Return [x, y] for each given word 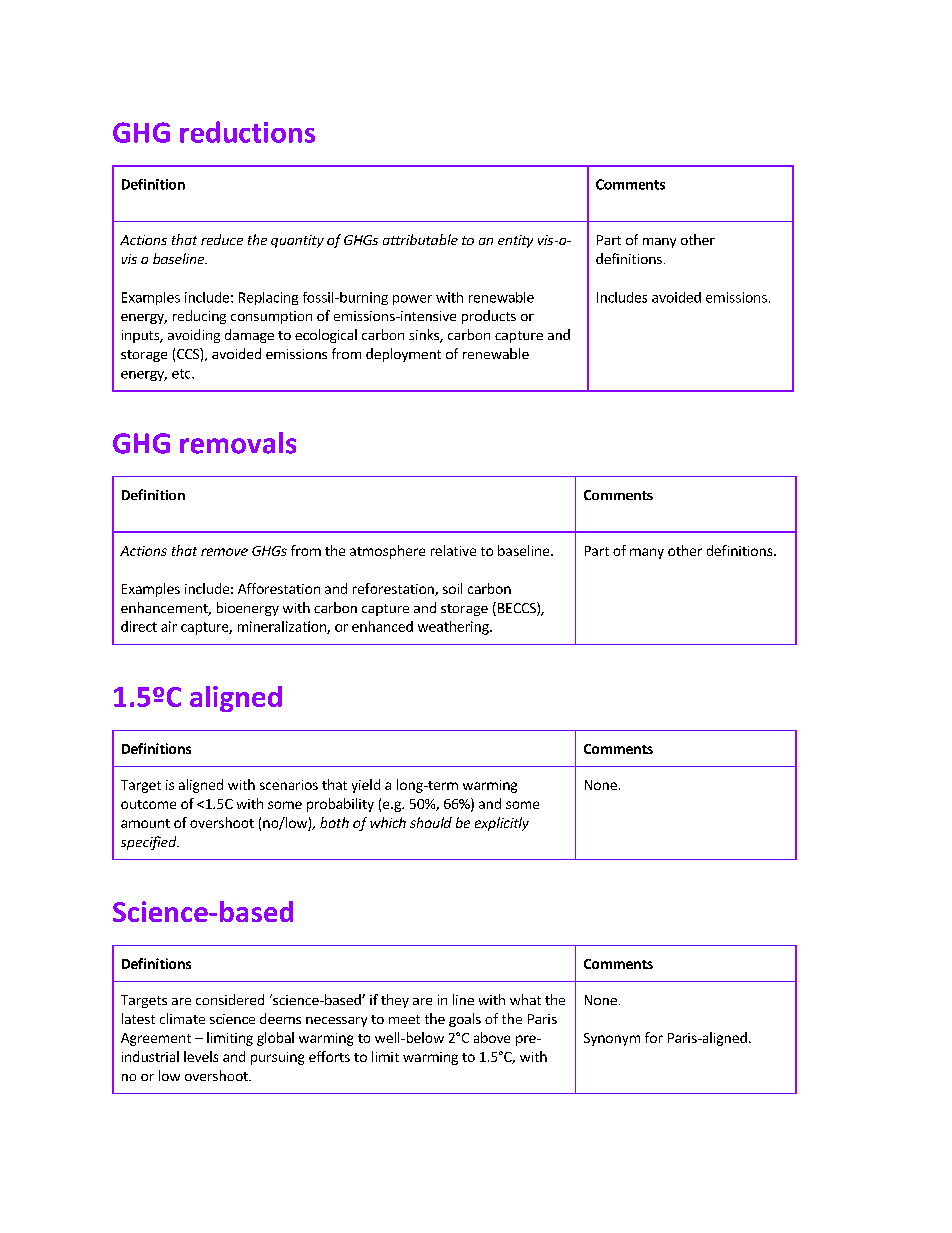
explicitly [502, 824]
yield [366, 786]
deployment [403, 355]
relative [453, 550]
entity [515, 241]
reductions [247, 132]
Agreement [156, 1039]
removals [238, 443]
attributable [420, 239]
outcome [148, 804]
